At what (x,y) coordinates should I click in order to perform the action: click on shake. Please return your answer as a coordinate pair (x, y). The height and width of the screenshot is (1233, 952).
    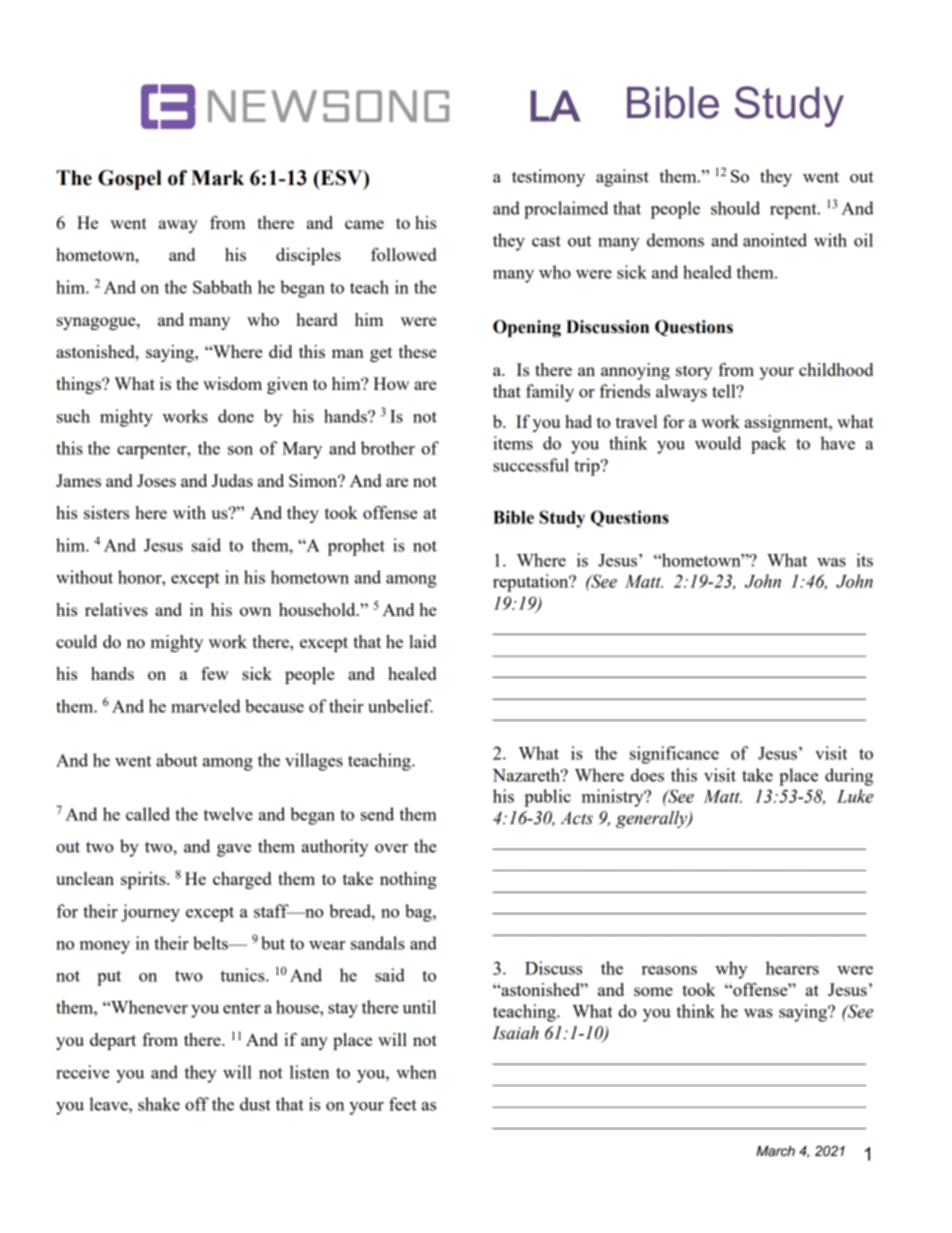
    Looking at the image, I should click on (159, 1104).
